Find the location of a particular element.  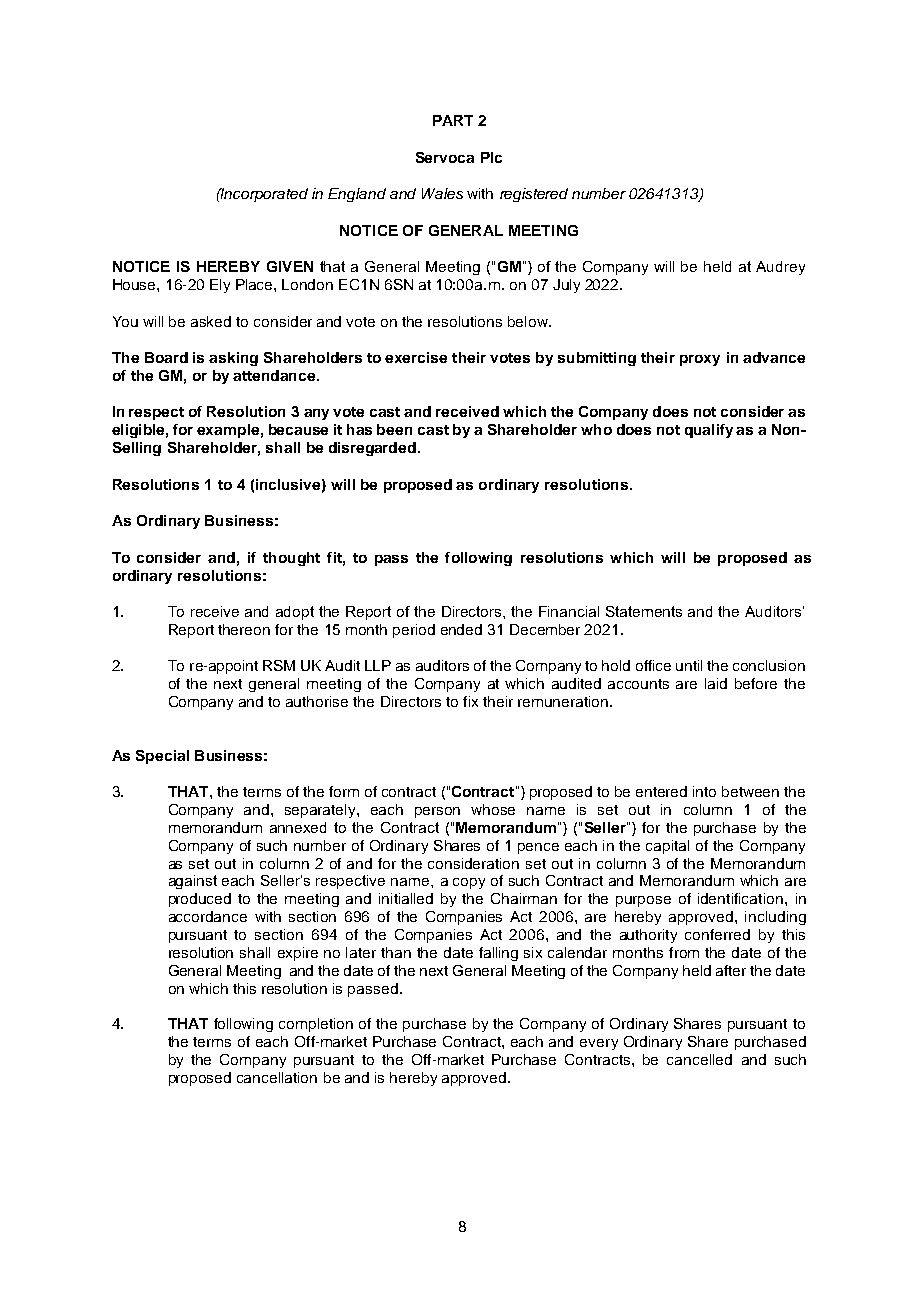

cancelled is located at coordinates (699, 1059).
